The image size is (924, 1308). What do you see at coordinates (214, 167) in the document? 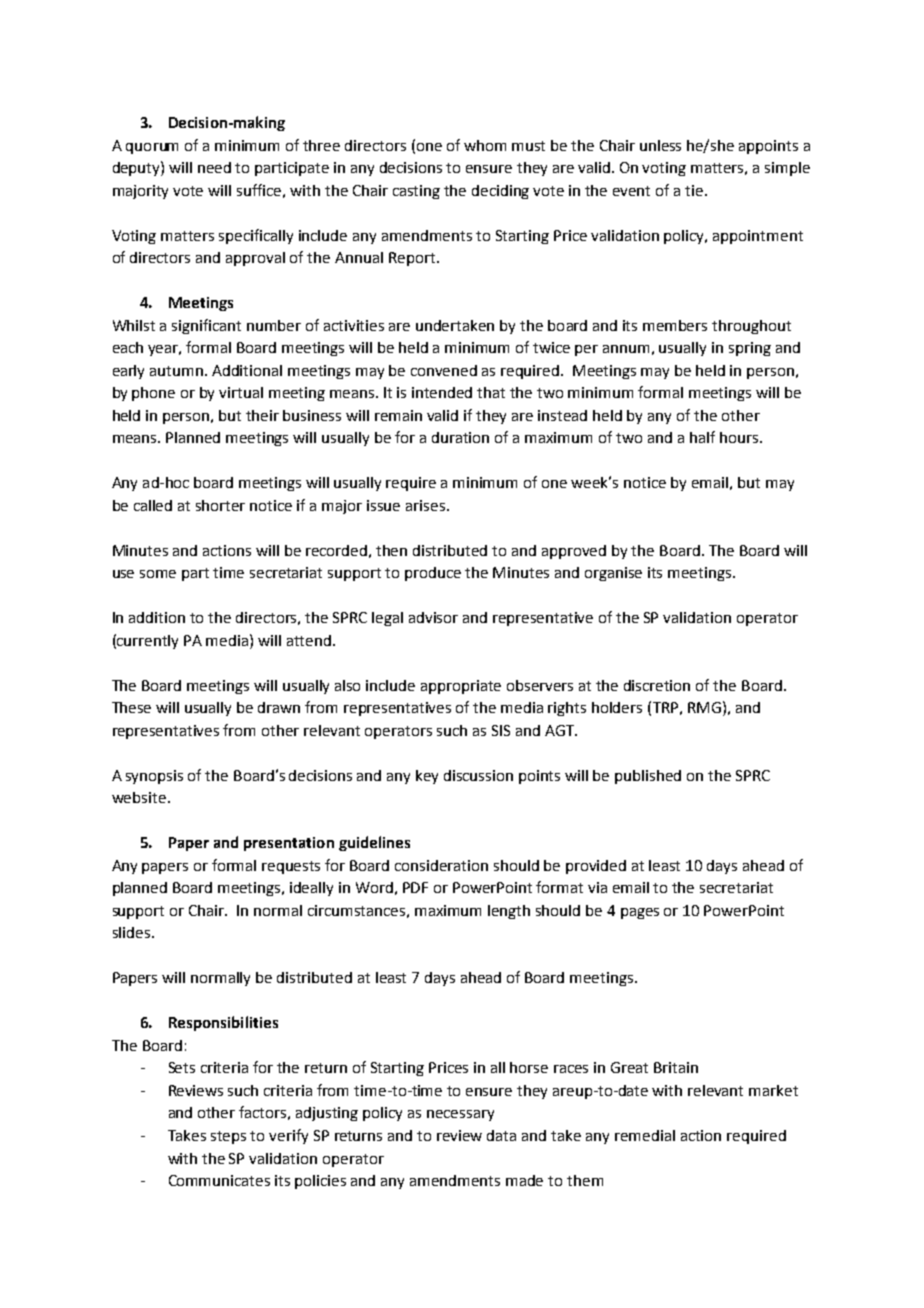
I see `need` at bounding box center [214, 167].
